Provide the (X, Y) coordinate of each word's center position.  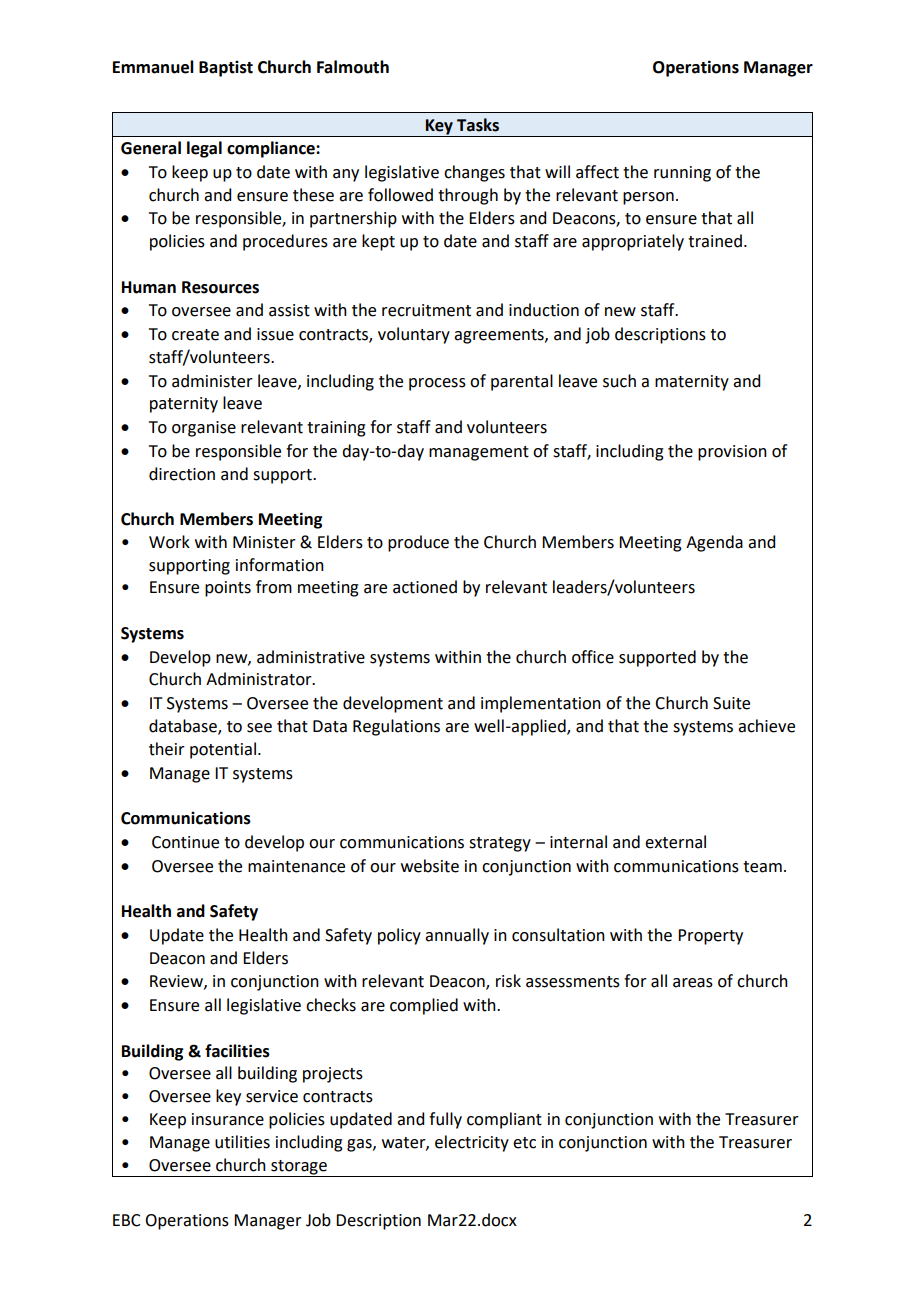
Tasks (478, 125)
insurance (228, 1119)
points (228, 589)
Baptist (226, 69)
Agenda (714, 543)
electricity (472, 1143)
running (682, 174)
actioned (425, 587)
